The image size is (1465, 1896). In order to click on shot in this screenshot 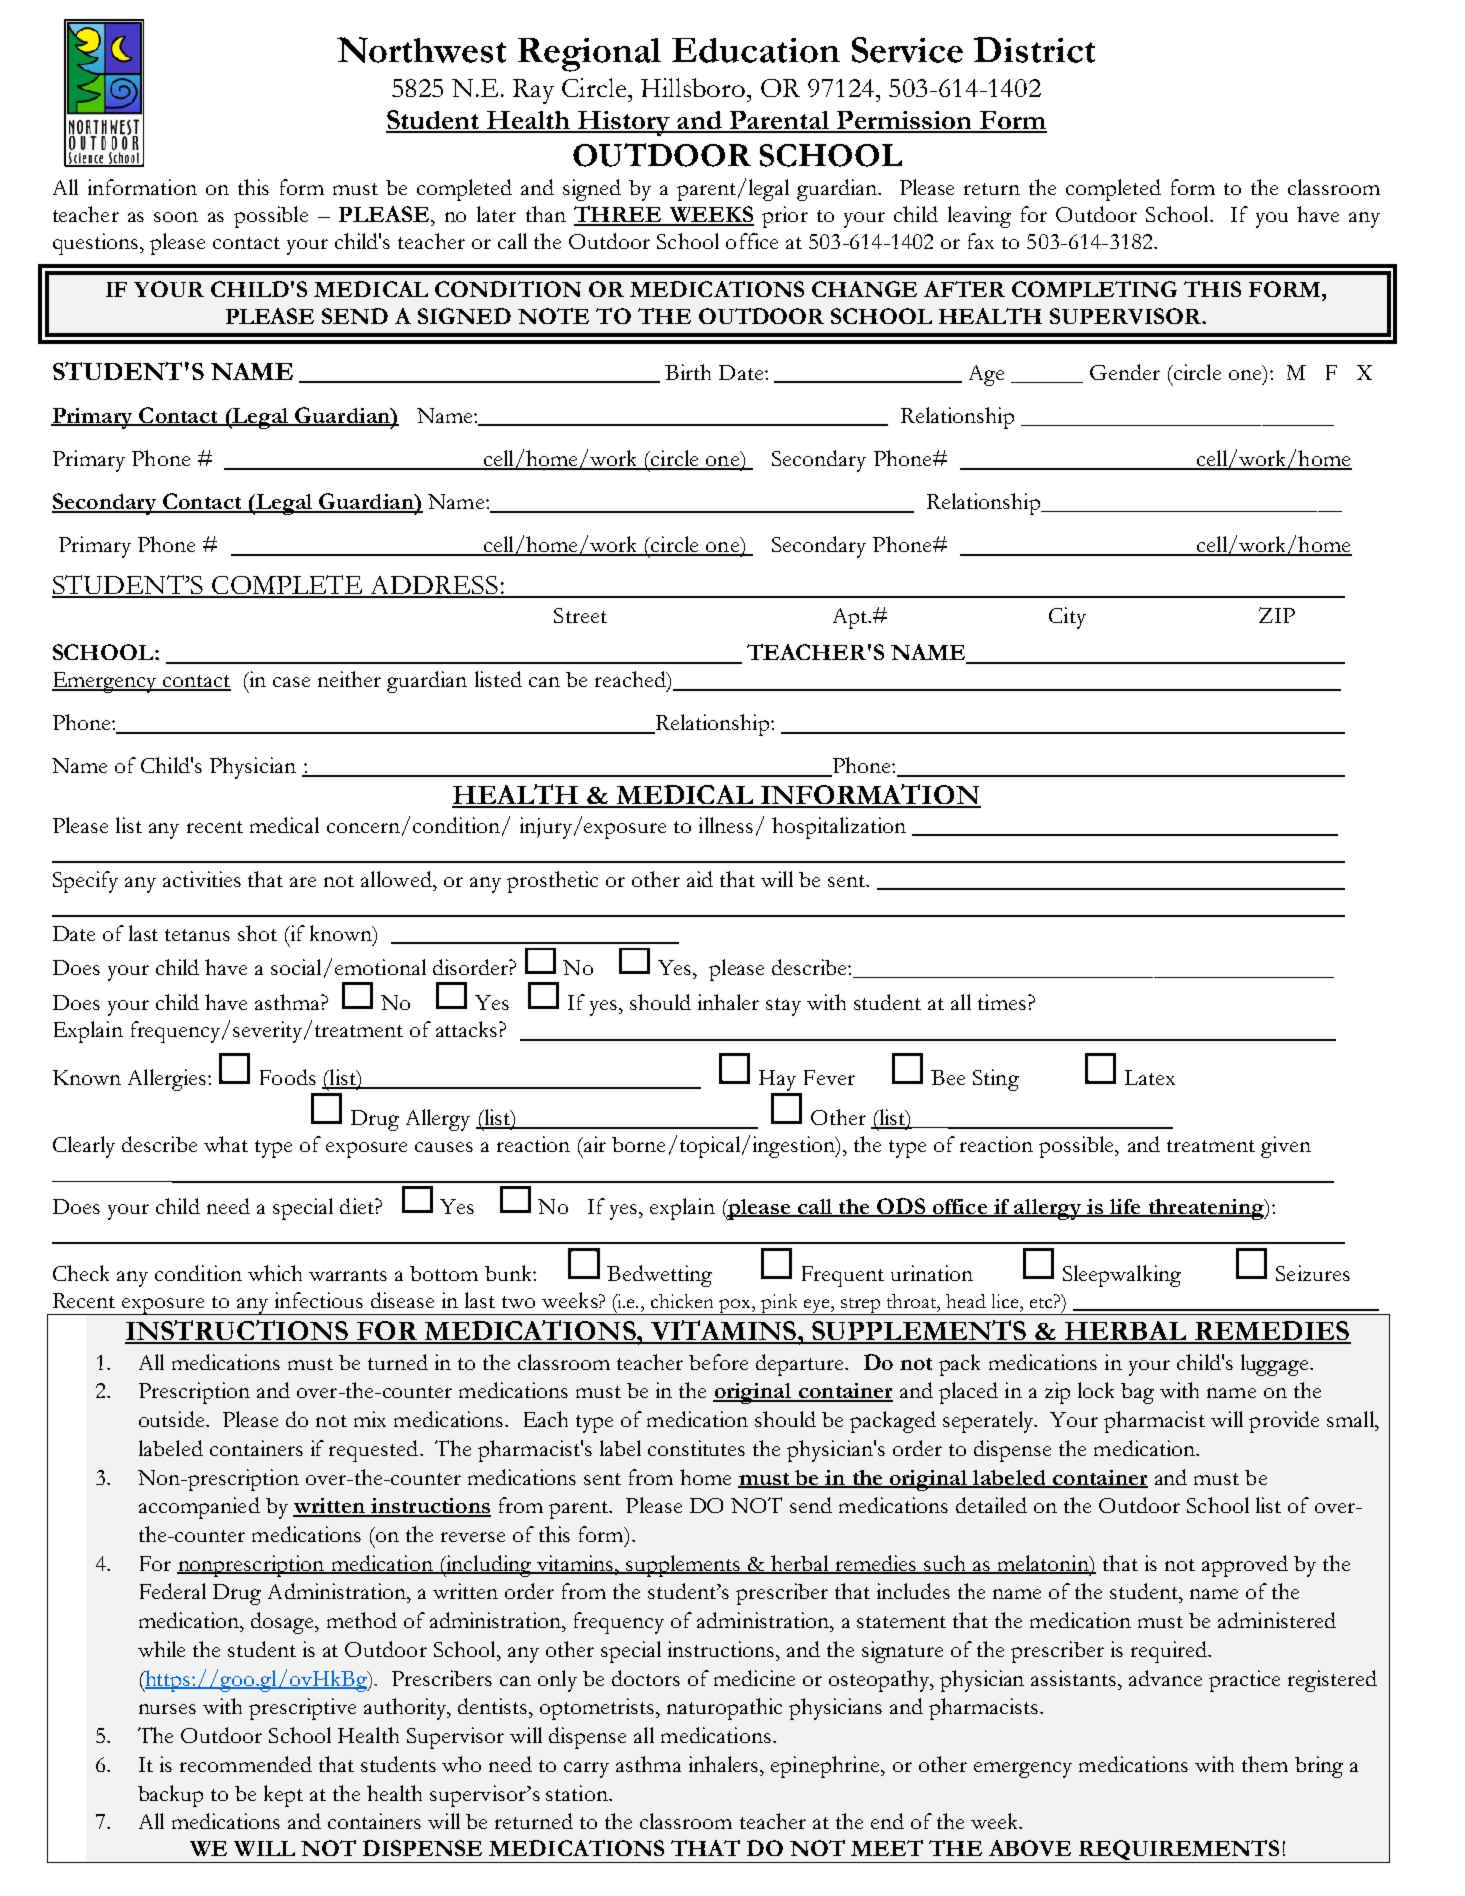, I will do `click(257, 933)`.
